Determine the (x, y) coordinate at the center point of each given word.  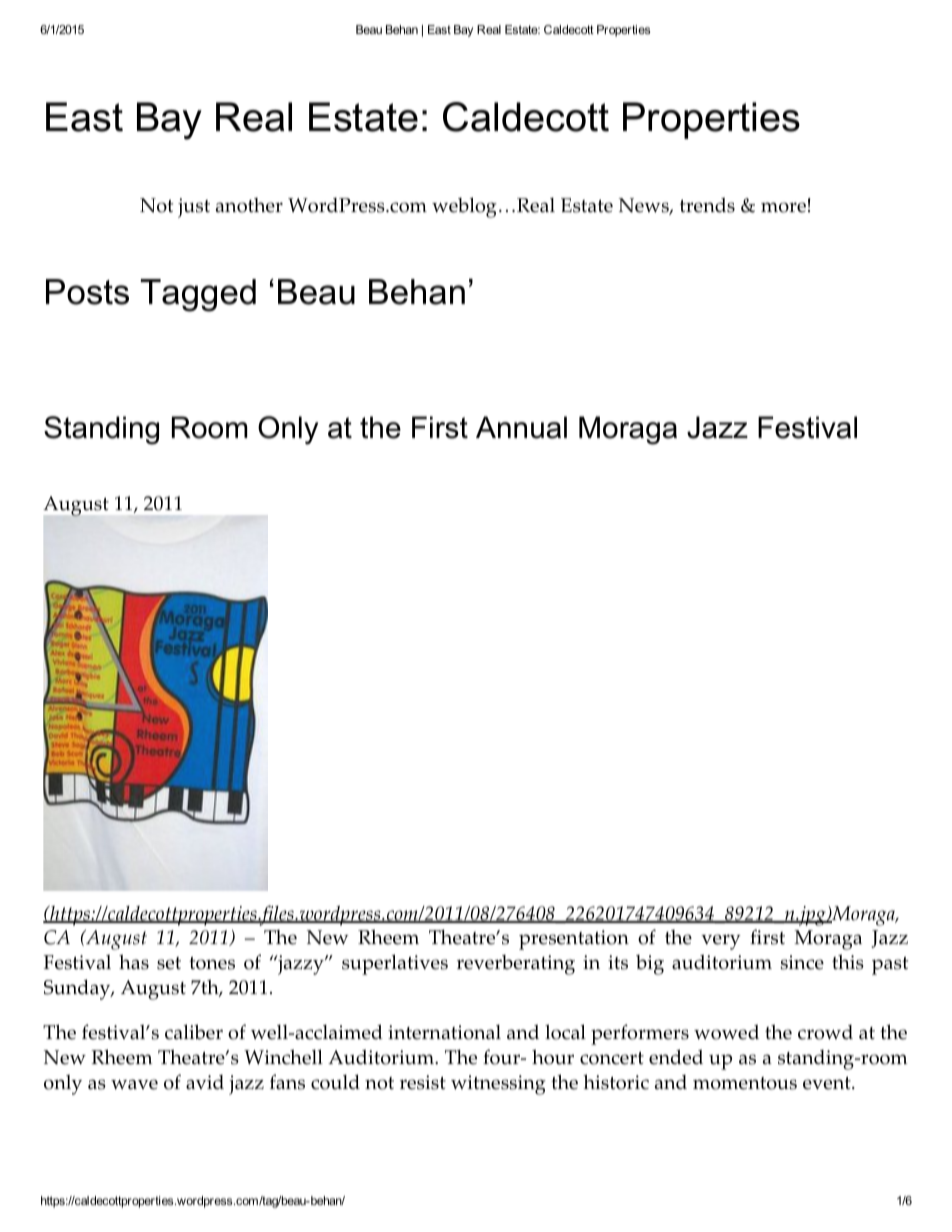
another (249, 205)
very (721, 942)
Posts (87, 292)
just (194, 208)
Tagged (198, 295)
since (802, 962)
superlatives (395, 964)
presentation (574, 940)
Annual (521, 427)
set (169, 963)
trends (707, 205)
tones (212, 963)
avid (205, 1082)
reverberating (516, 965)
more (783, 207)
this (848, 962)
